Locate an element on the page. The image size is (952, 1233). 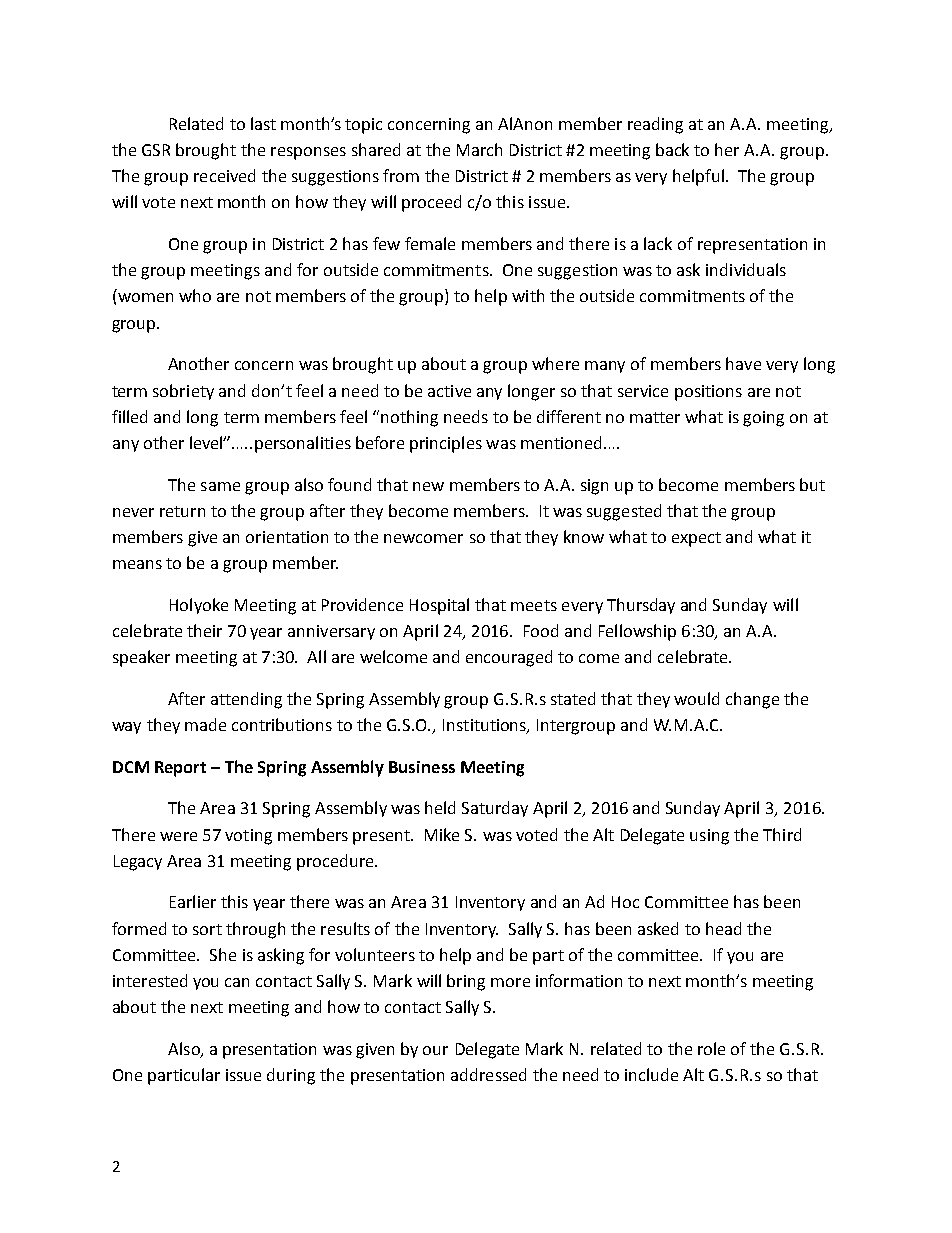
back is located at coordinates (672, 149).
